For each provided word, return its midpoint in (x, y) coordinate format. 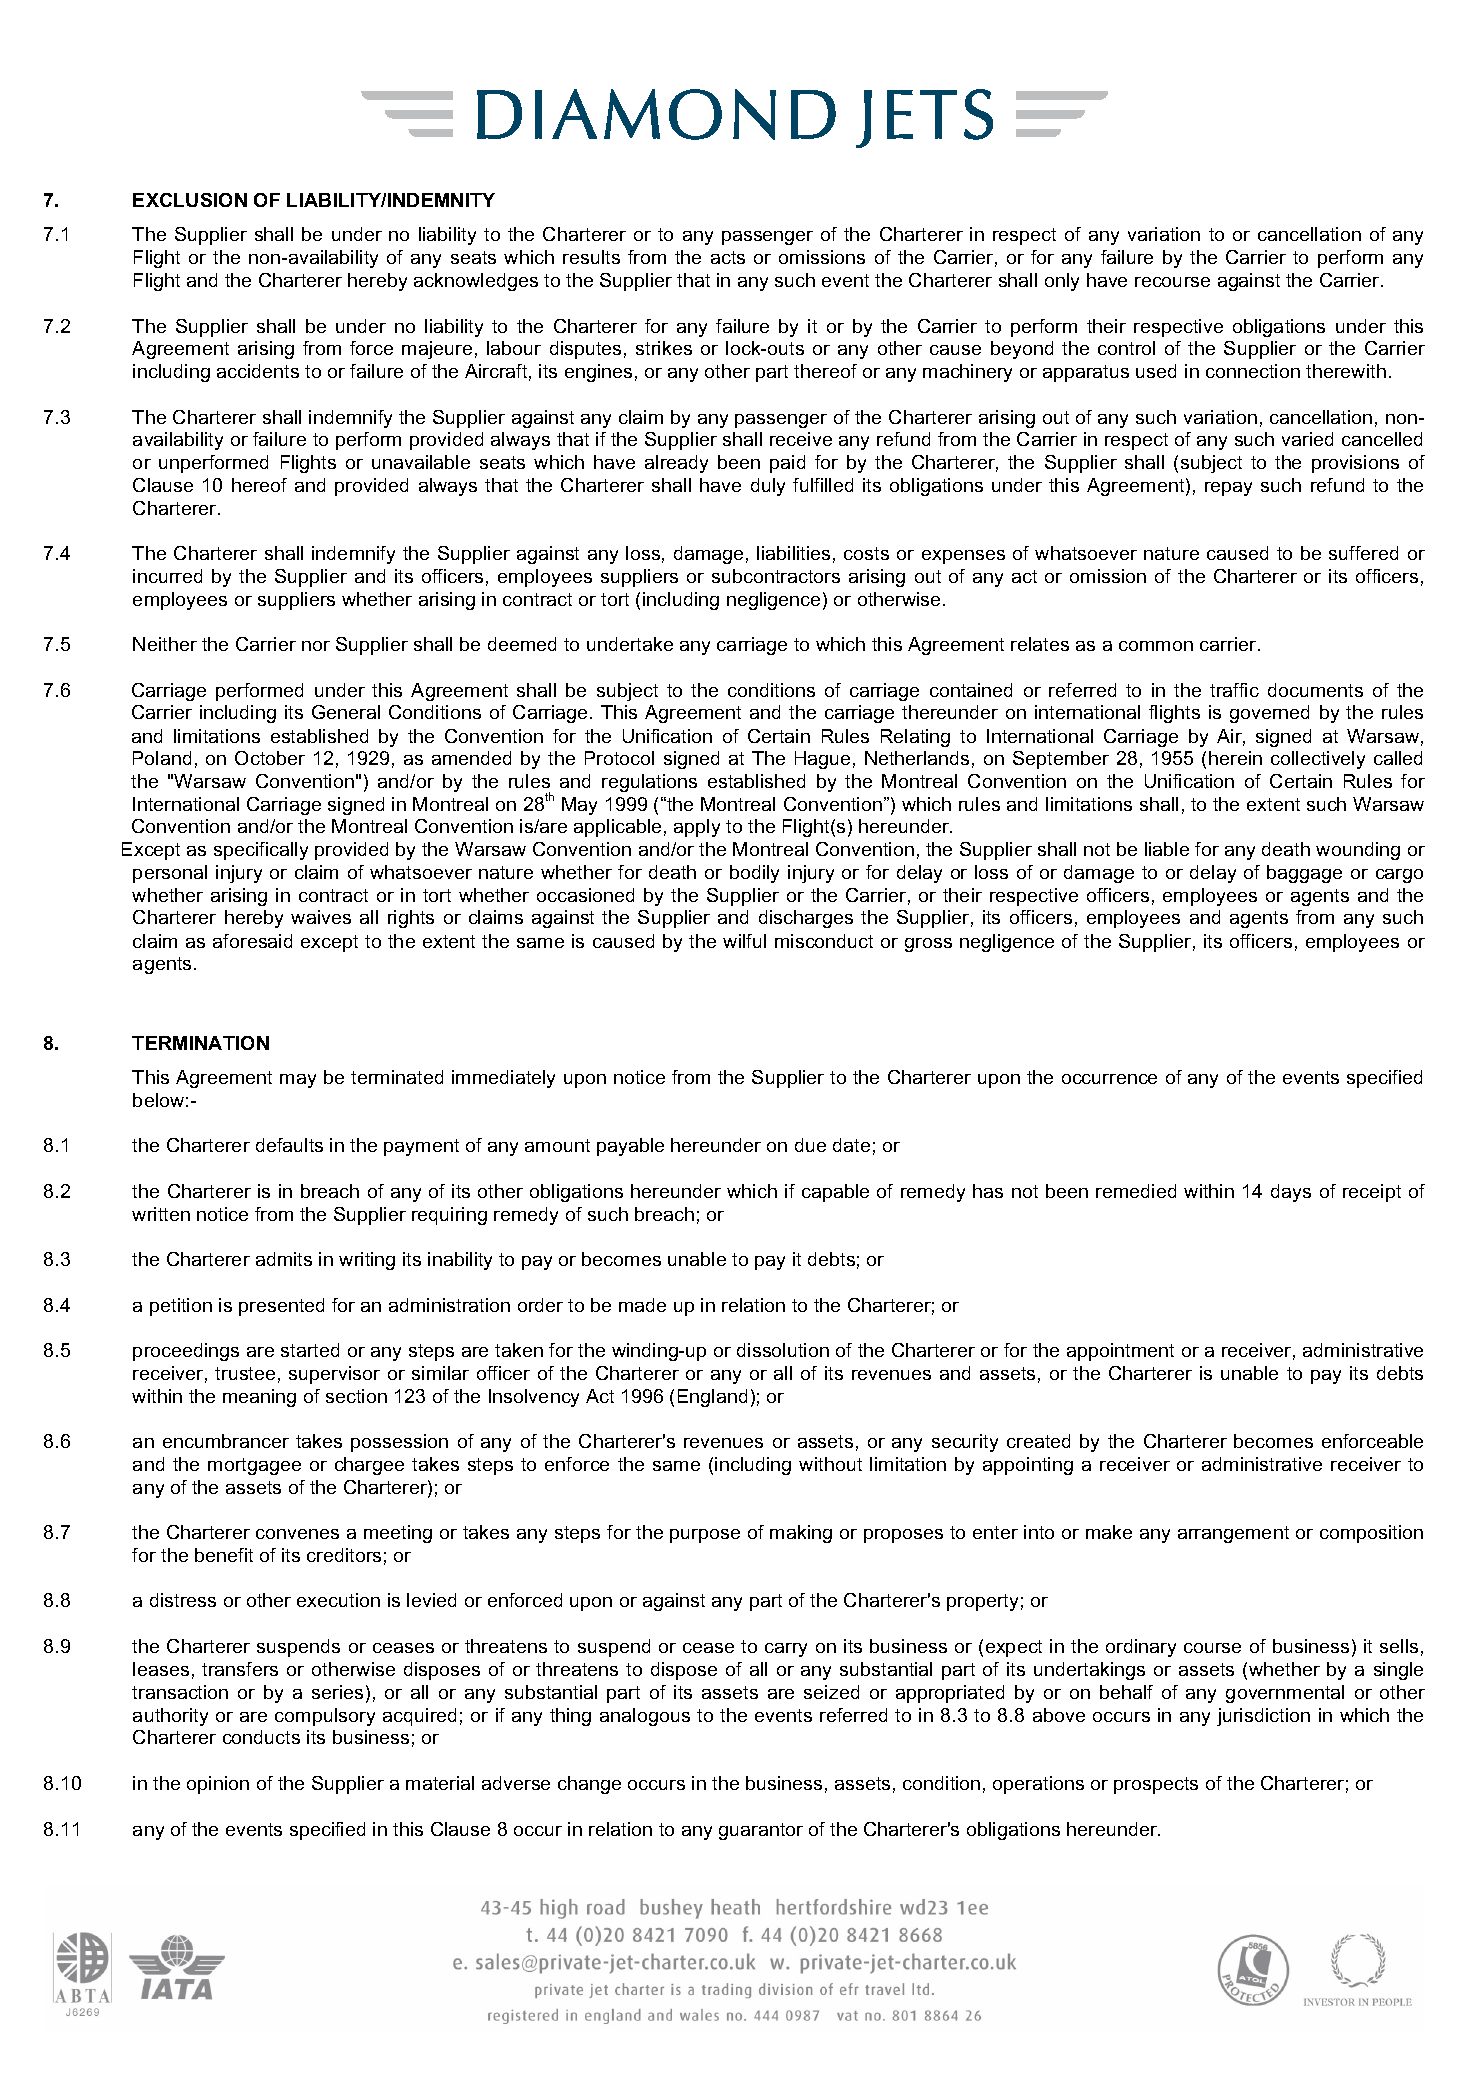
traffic (1234, 690)
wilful (744, 941)
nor (316, 646)
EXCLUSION (190, 200)
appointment (1120, 1352)
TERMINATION (200, 1043)
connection (1253, 371)
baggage (1304, 874)
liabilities (793, 553)
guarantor (761, 1831)
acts (728, 257)
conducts (261, 1737)
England (712, 1398)
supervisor (334, 1375)
